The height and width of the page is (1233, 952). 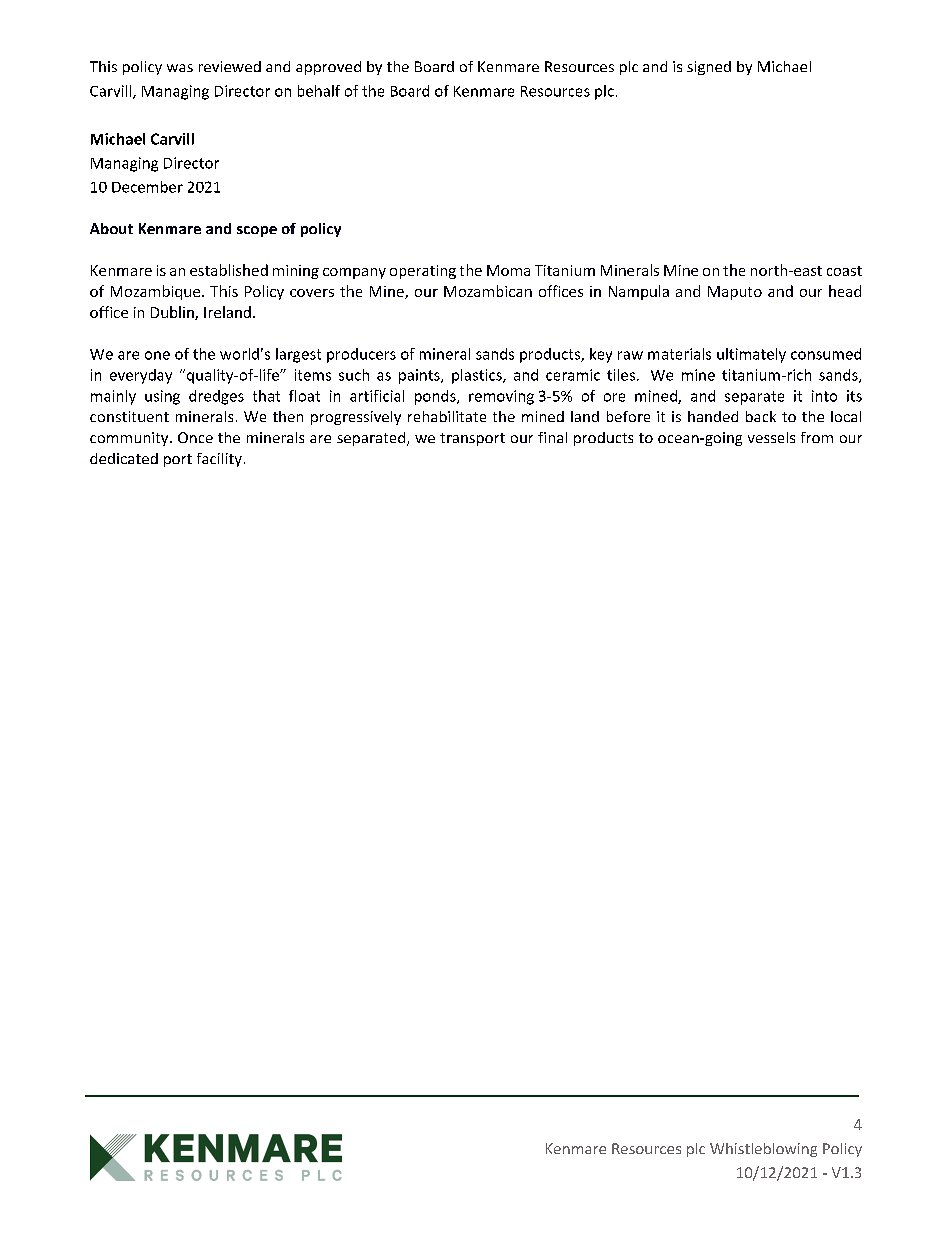 I want to click on Whistleblowing, so click(x=763, y=1150).
